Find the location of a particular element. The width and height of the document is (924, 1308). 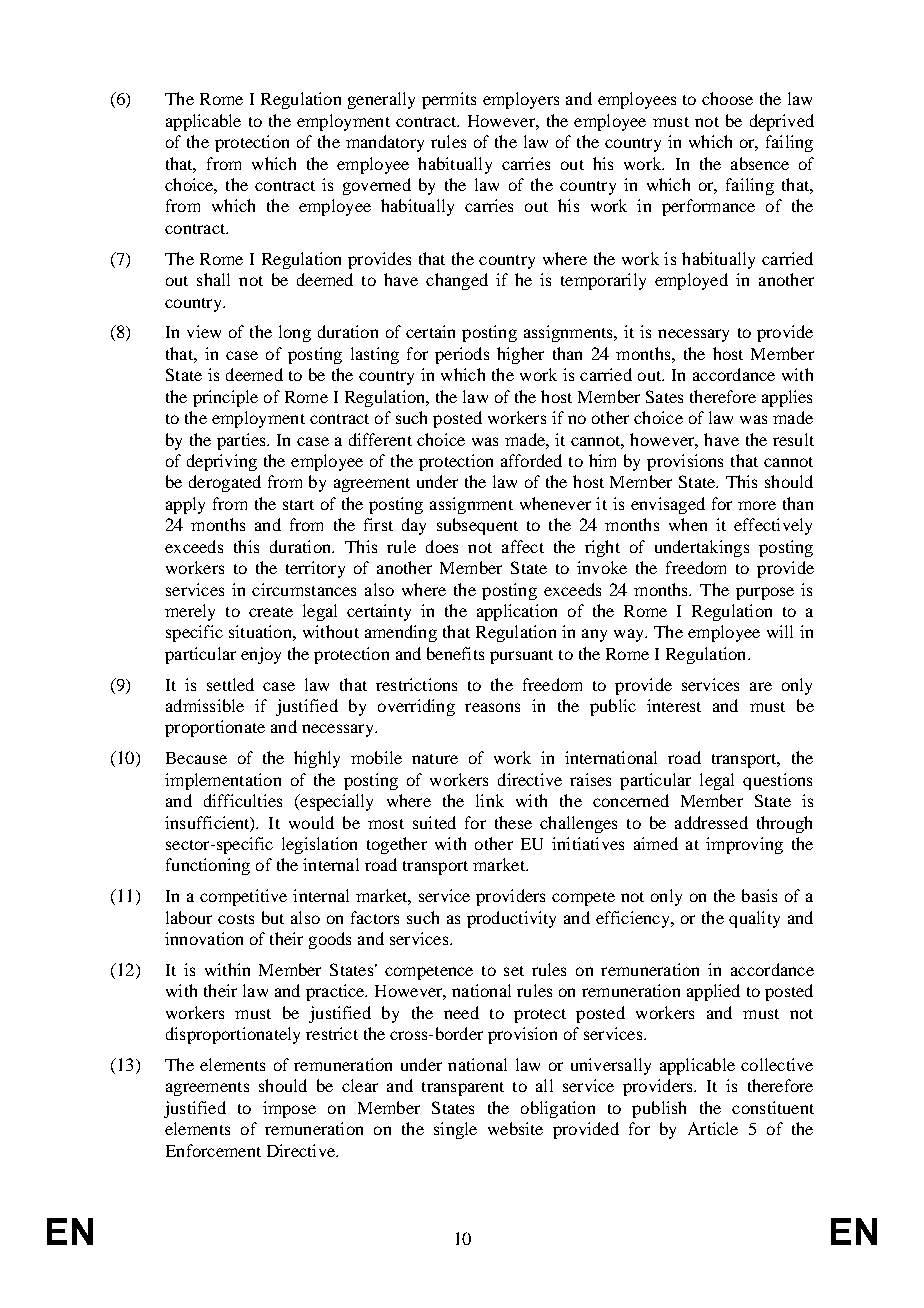

Article is located at coordinates (713, 1128).
